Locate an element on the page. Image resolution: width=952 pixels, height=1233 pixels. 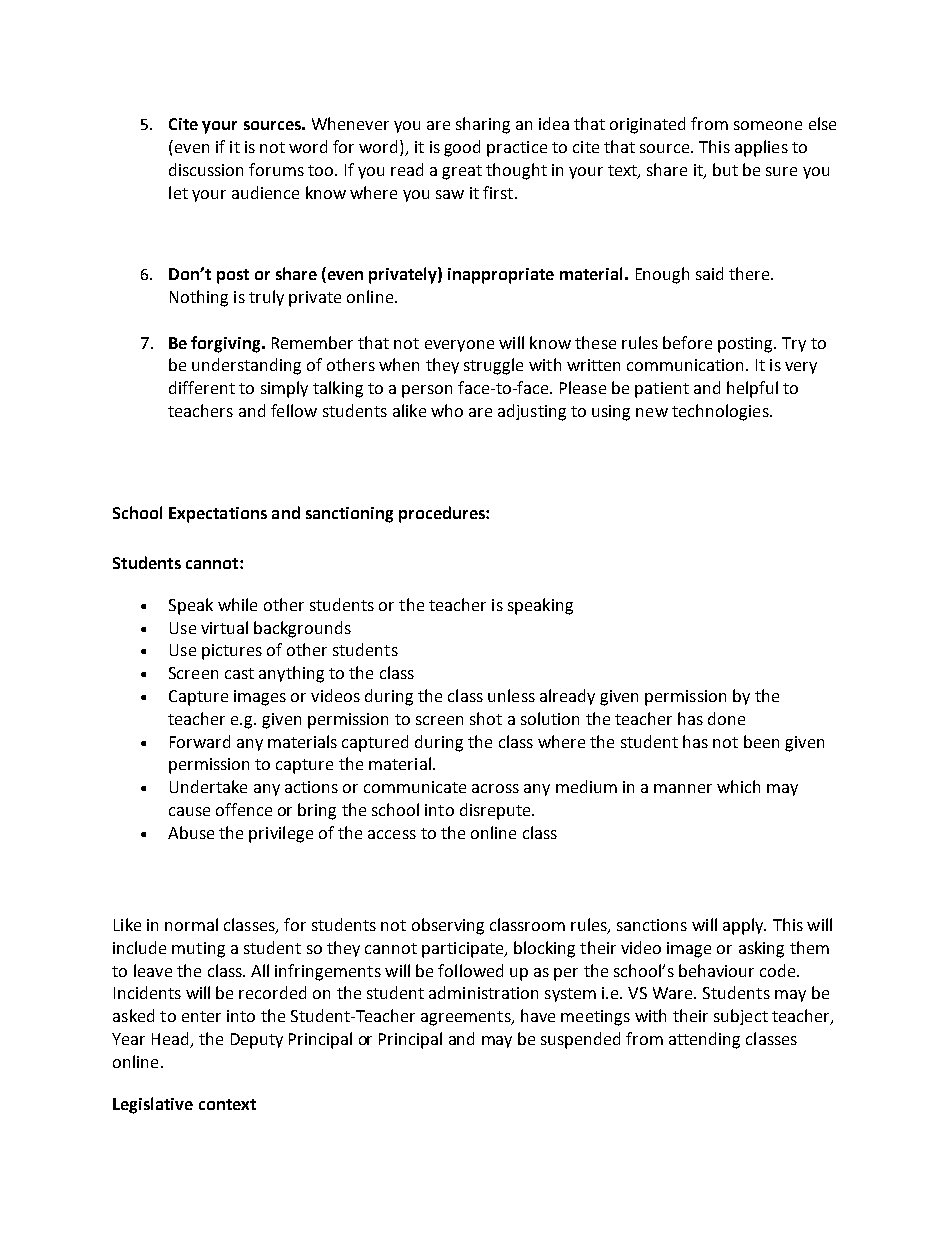
applies is located at coordinates (761, 148).
